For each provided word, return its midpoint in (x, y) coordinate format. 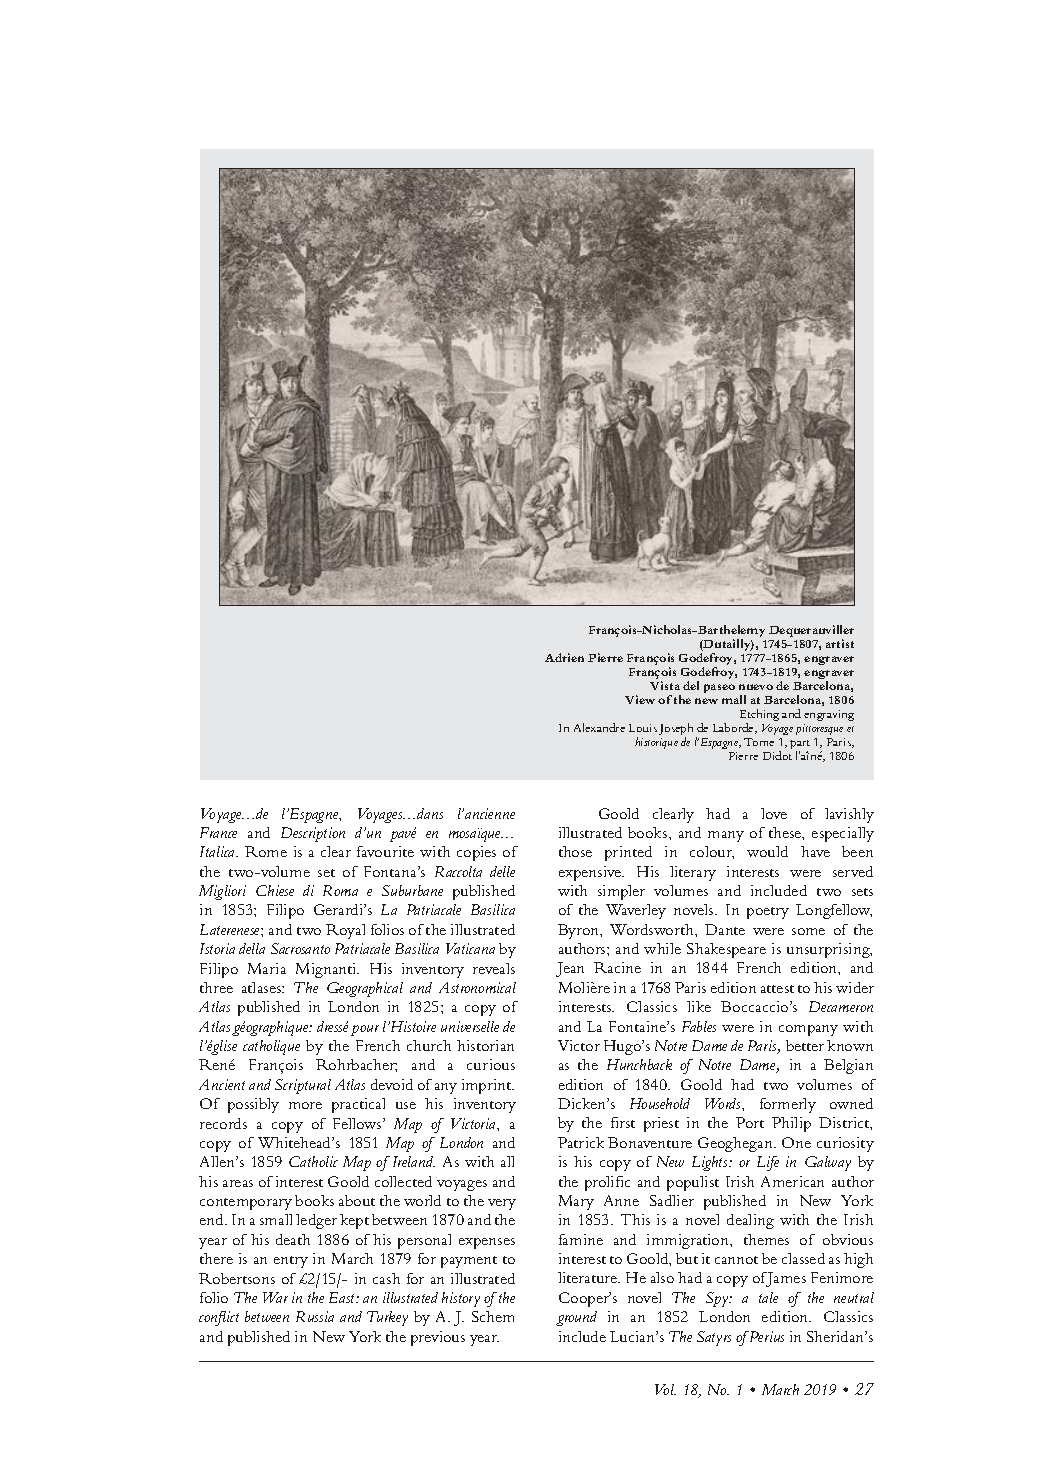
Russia (315, 1316)
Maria (267, 968)
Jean (570, 969)
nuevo (756, 687)
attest (777, 989)
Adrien (564, 657)
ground (576, 1318)
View (640, 699)
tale (768, 1297)
